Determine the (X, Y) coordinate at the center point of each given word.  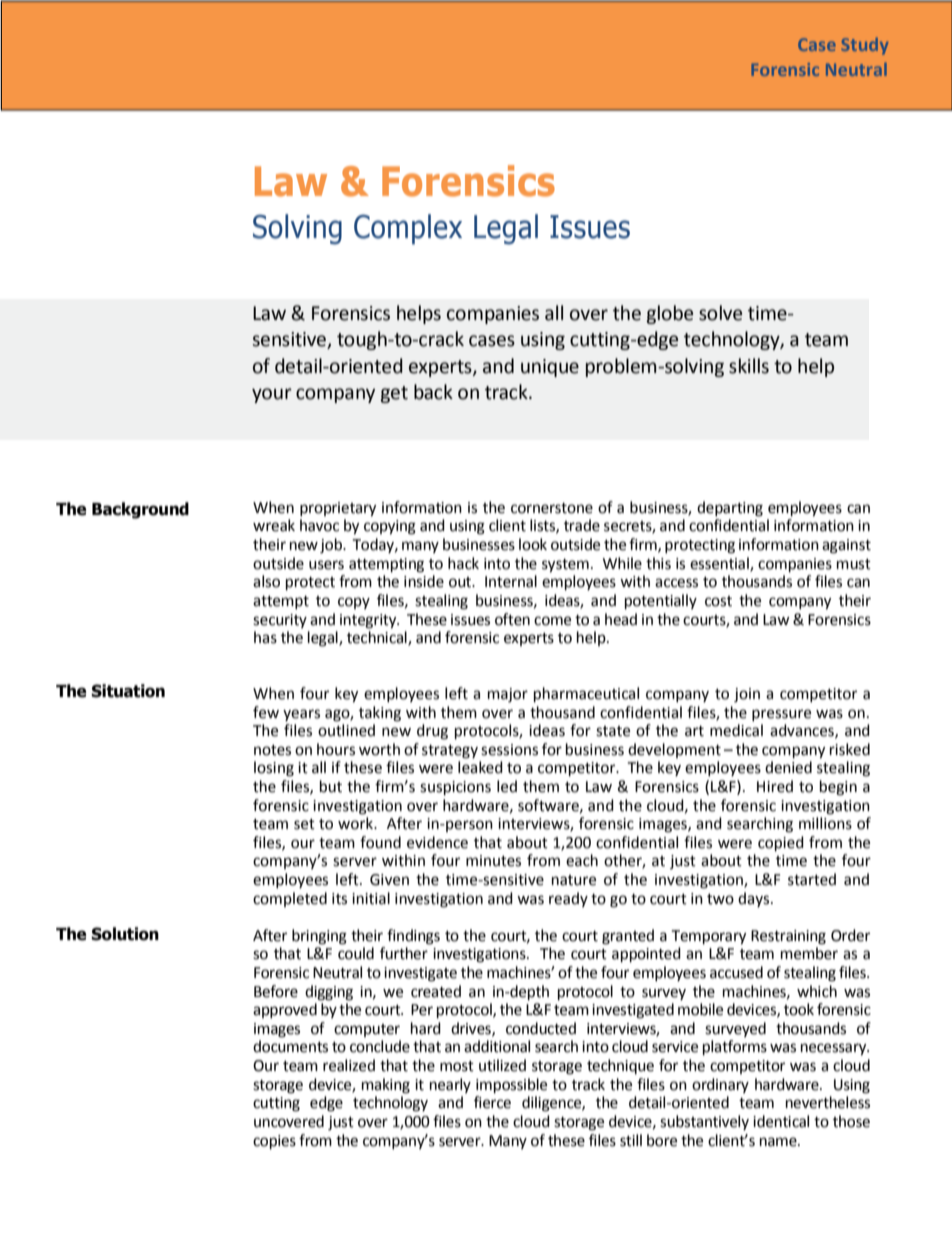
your (272, 395)
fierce (492, 1102)
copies (274, 1142)
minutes (493, 861)
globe (670, 314)
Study (864, 46)
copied (781, 844)
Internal (511, 581)
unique (550, 368)
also (266, 581)
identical (781, 1121)
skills (749, 366)
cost (718, 601)
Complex (408, 229)
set (304, 824)
